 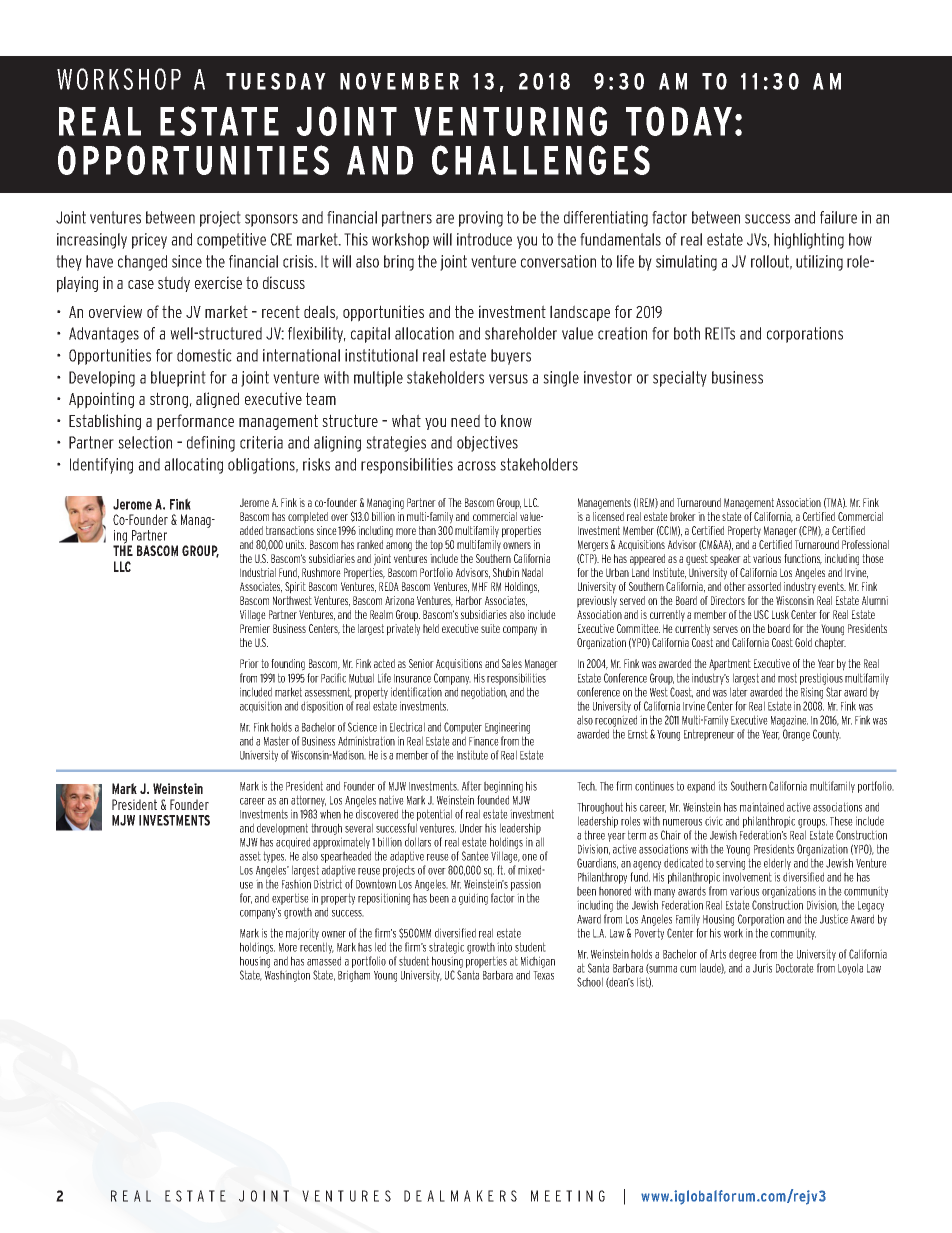 What do you see at coordinates (287, 976) in the page?
I see `Washington` at bounding box center [287, 976].
